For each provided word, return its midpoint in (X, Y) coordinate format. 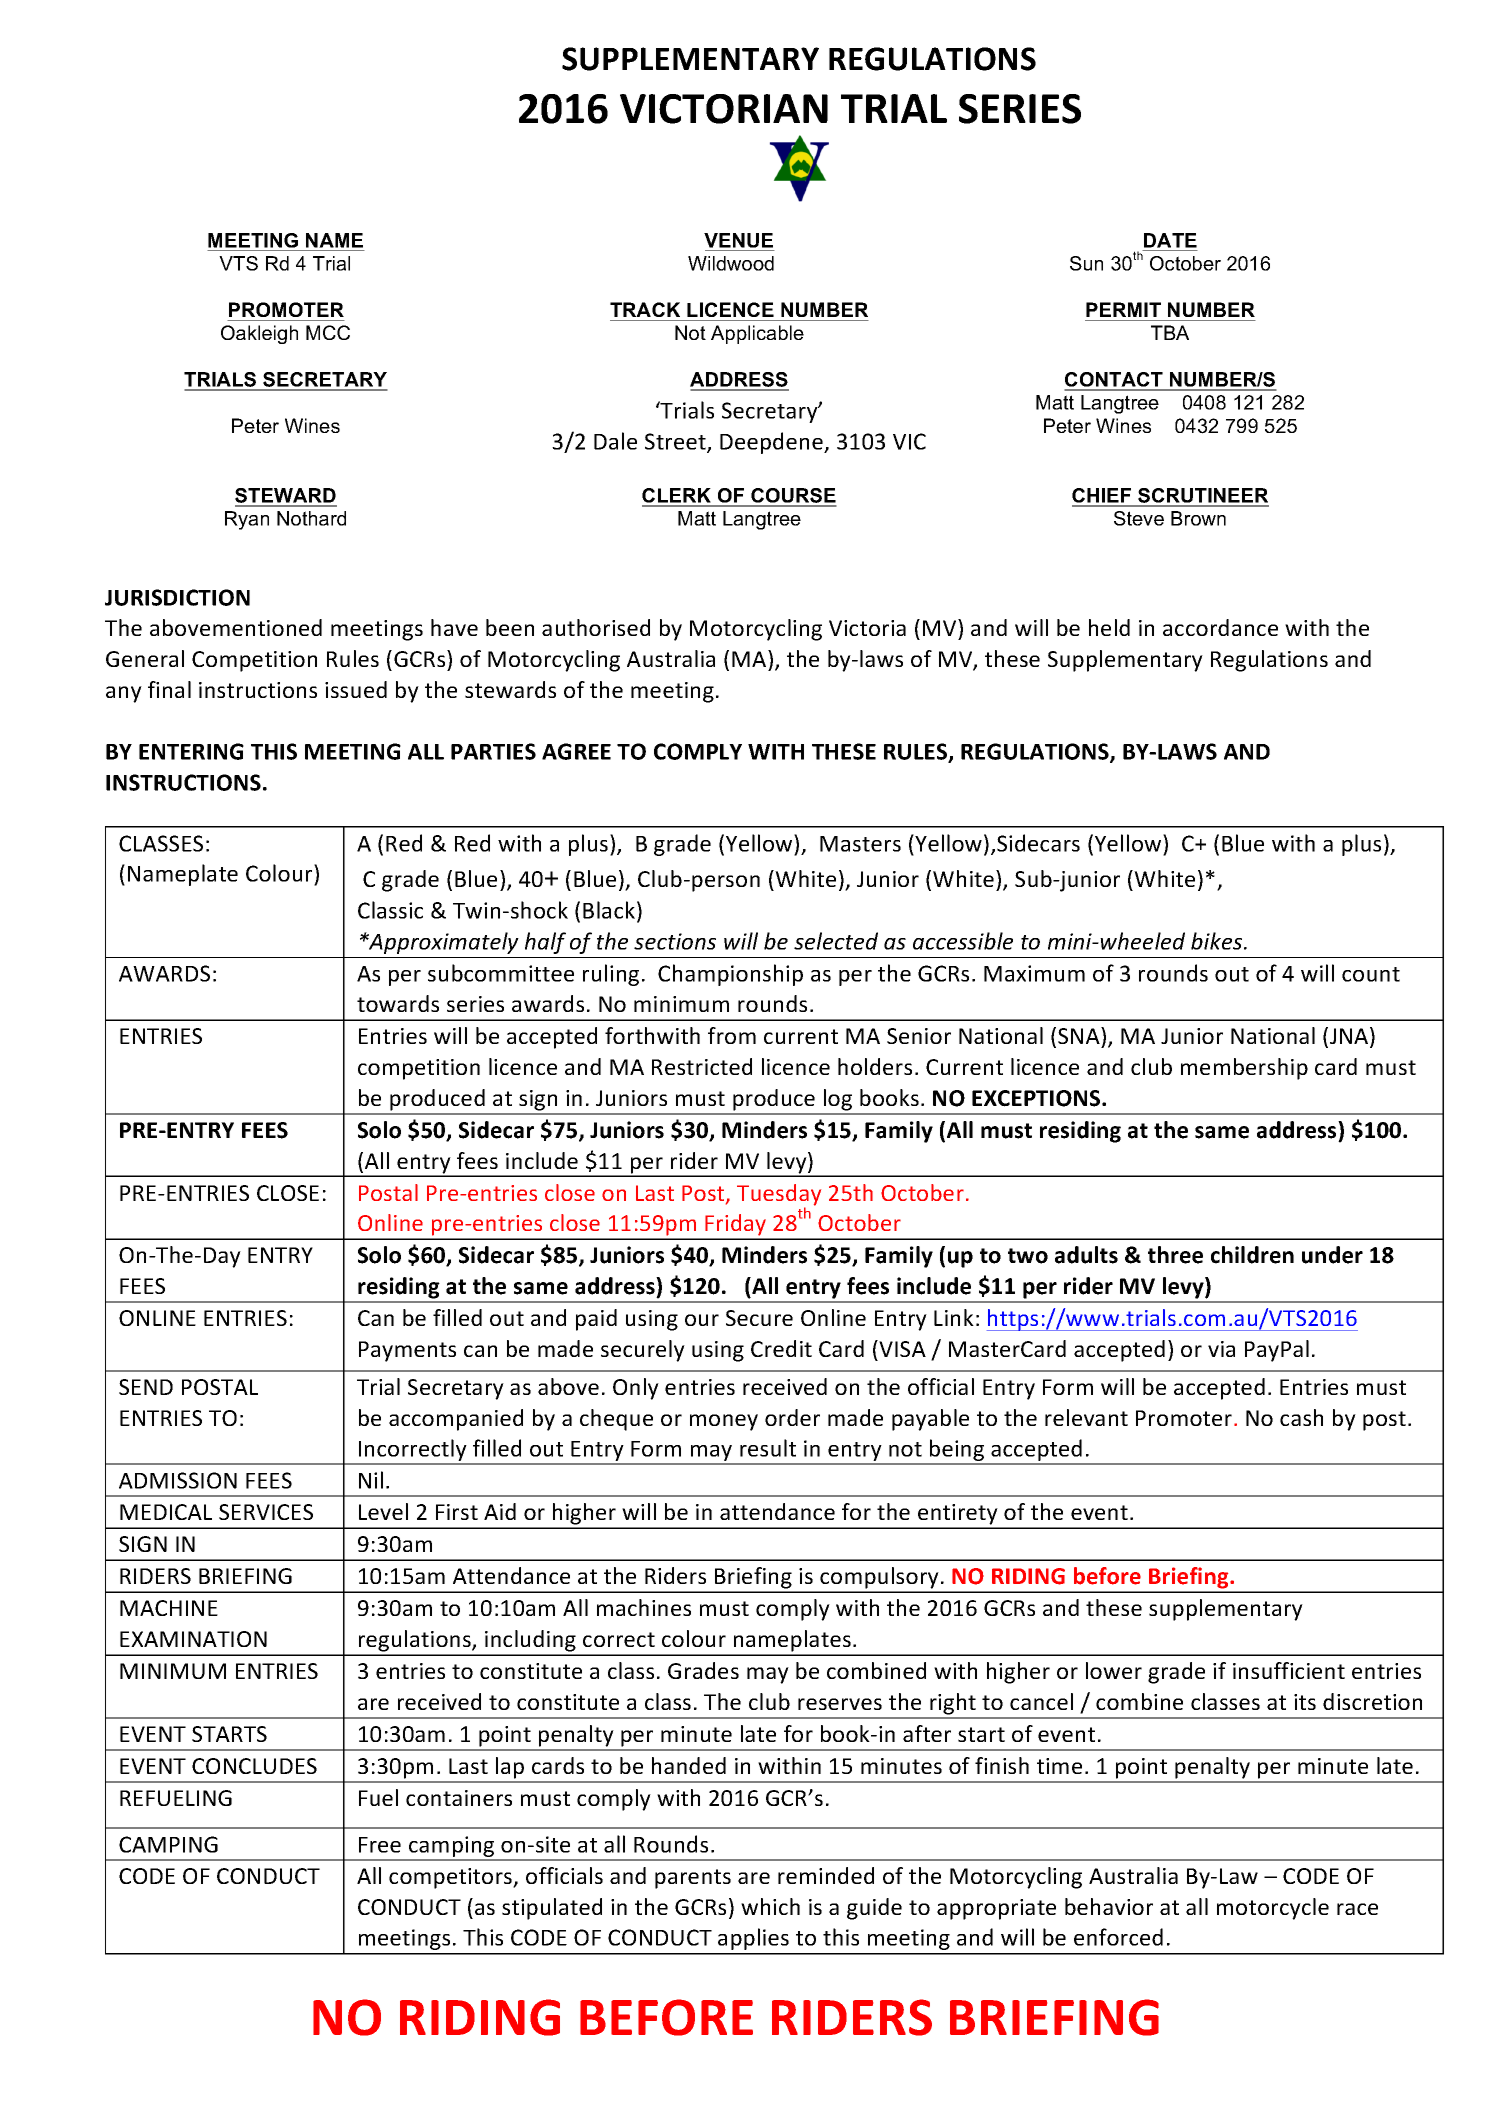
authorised (596, 627)
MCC (328, 332)
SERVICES (266, 1512)
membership (1244, 1069)
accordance (1220, 627)
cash (1301, 1417)
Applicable (757, 334)
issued (356, 689)
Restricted (702, 1066)
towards (398, 1003)
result (768, 1448)
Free (380, 1845)
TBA (1170, 332)
